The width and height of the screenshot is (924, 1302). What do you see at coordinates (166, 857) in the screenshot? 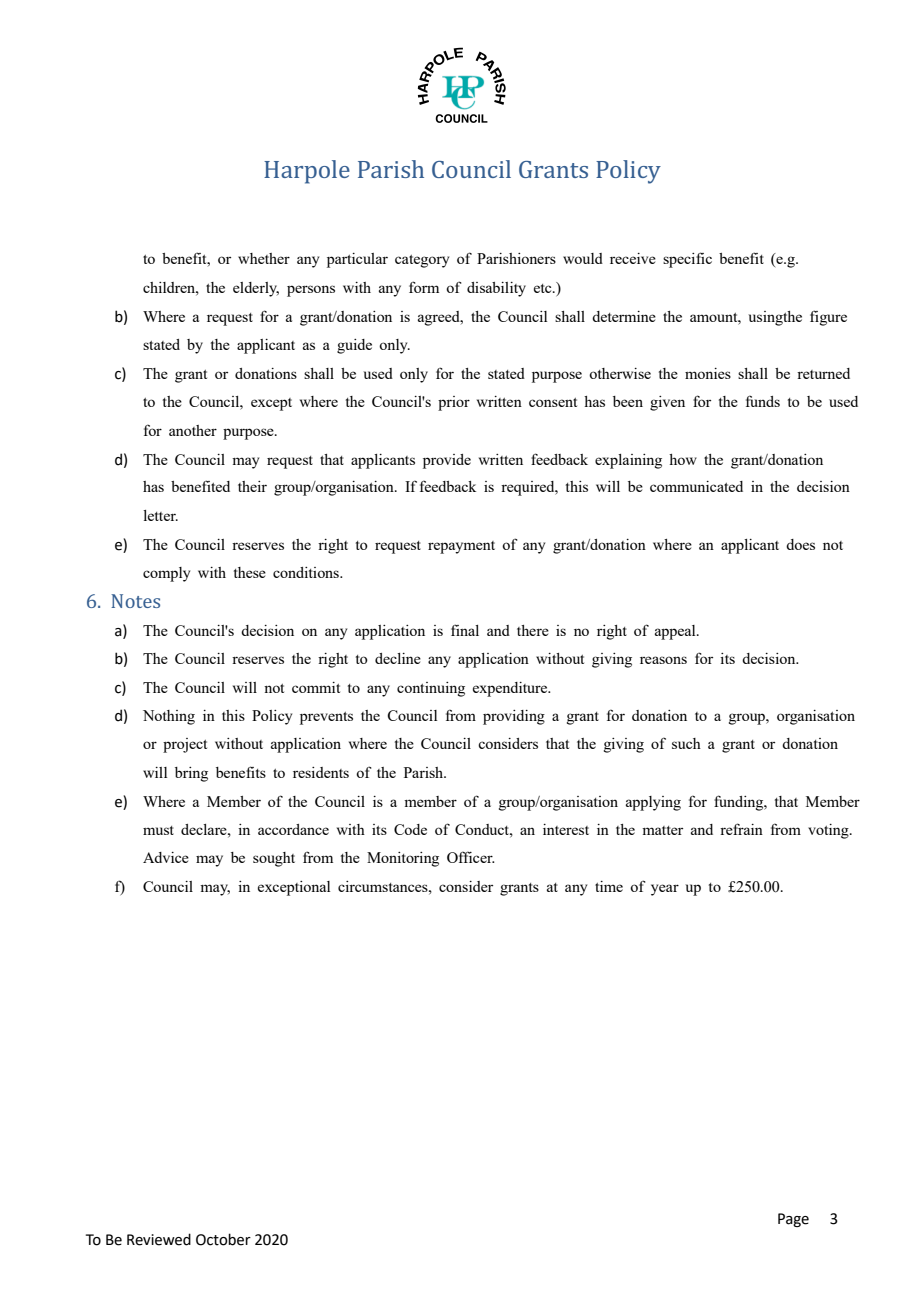
I see `Advice` at bounding box center [166, 857].
